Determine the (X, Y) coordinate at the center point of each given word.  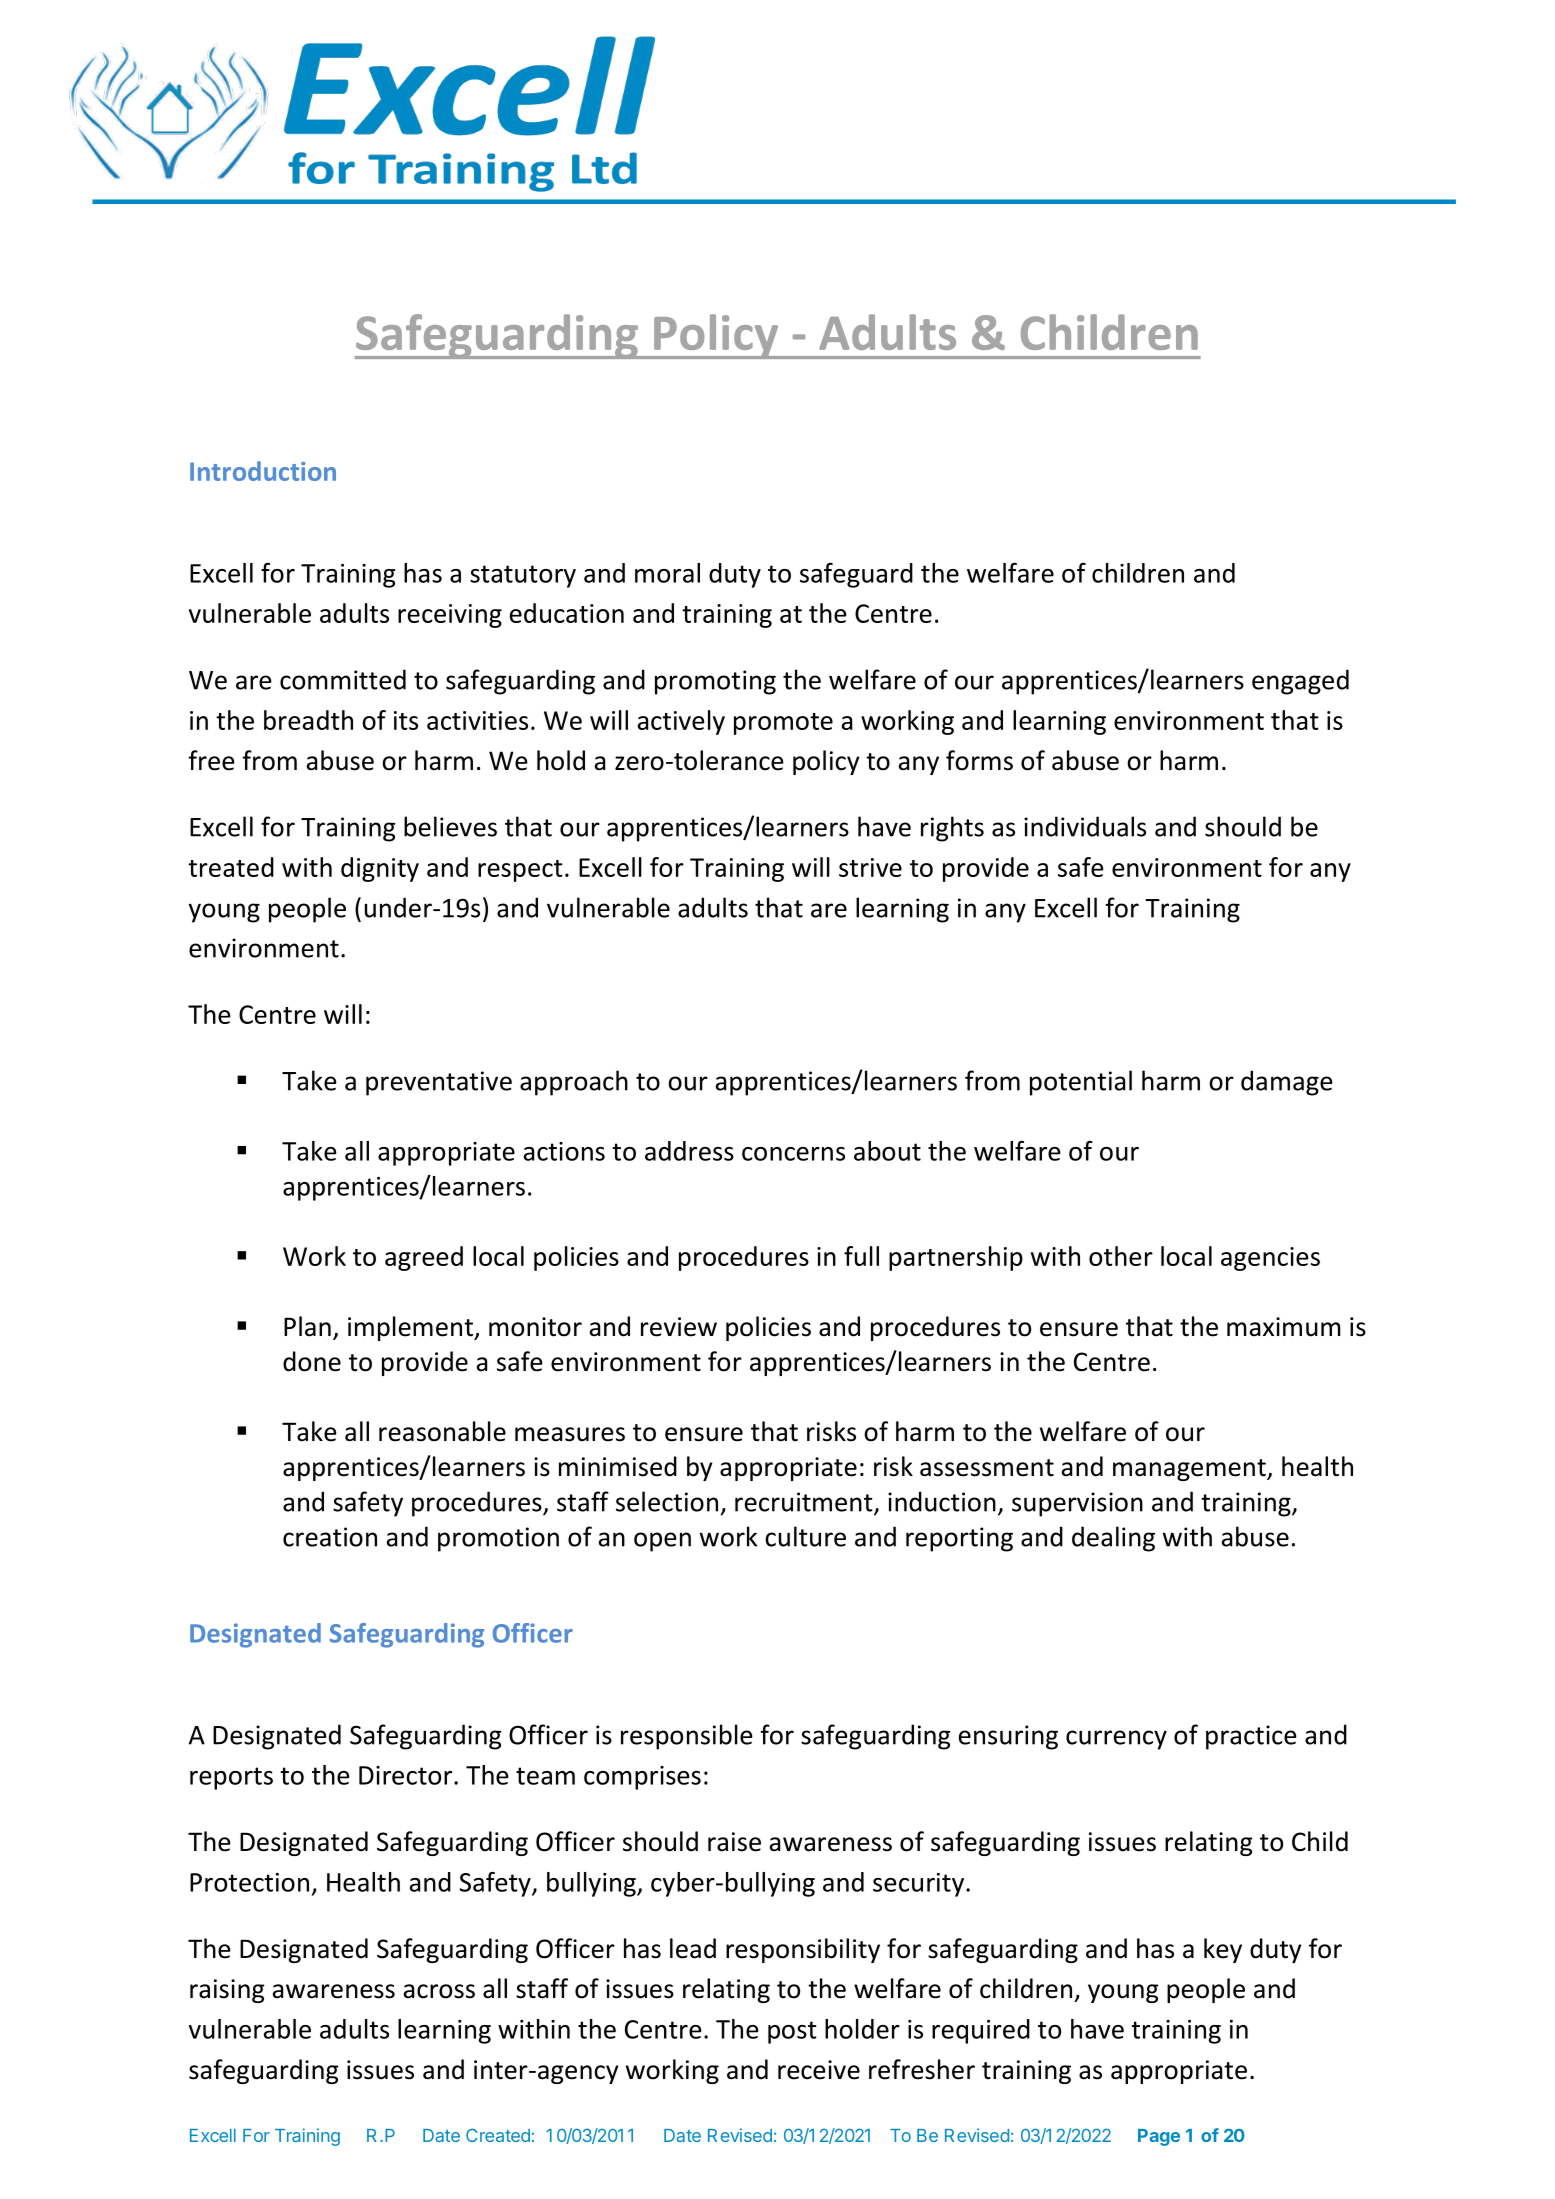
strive (870, 867)
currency (1116, 1740)
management (1190, 1470)
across (439, 1991)
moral (667, 573)
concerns (793, 1154)
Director (407, 1775)
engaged (1300, 682)
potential (1081, 1083)
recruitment (805, 1503)
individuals (1085, 826)
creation (330, 1537)
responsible (687, 1737)
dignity (380, 869)
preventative (439, 1083)
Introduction (263, 471)
